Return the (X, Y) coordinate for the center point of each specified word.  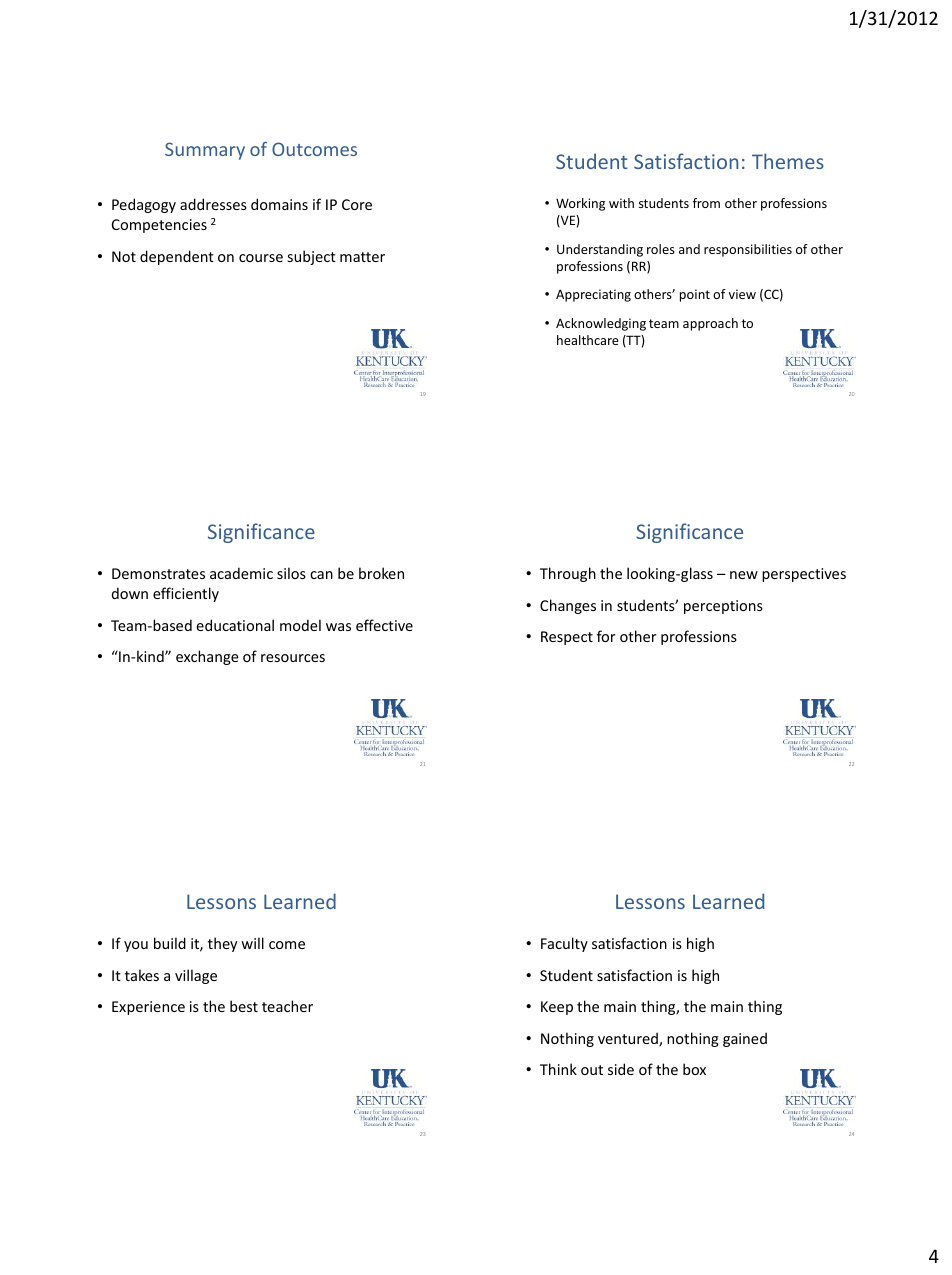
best (244, 1006)
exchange (207, 657)
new (744, 575)
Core (357, 204)
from (706, 203)
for (606, 636)
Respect (567, 638)
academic (241, 573)
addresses (213, 204)
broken (381, 573)
